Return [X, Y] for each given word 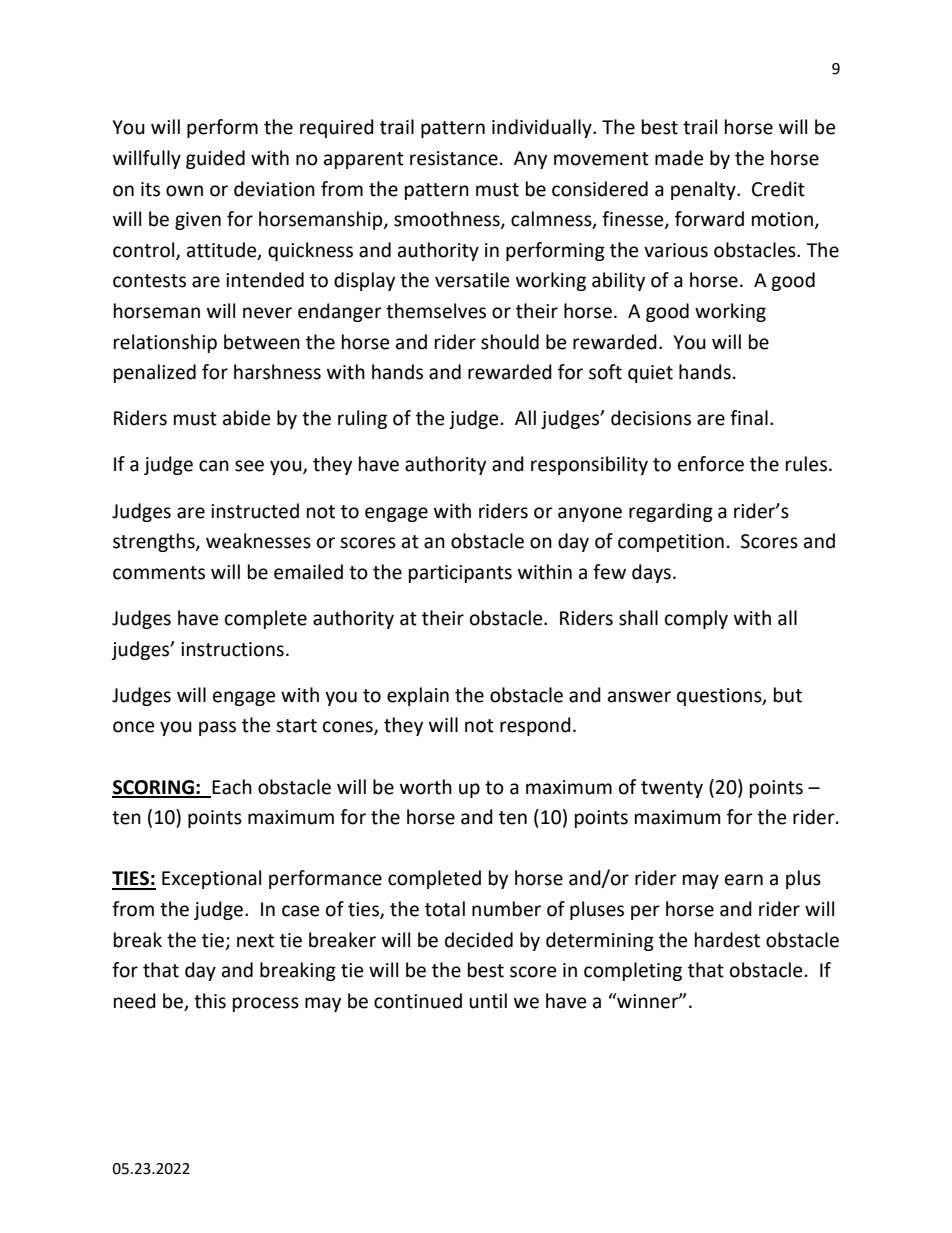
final [749, 418]
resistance [454, 158]
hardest [727, 940]
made [679, 158]
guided [215, 159]
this [210, 1001]
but [788, 695]
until [488, 1001]
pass [217, 728]
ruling [362, 419]
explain [418, 696]
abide [246, 418]
